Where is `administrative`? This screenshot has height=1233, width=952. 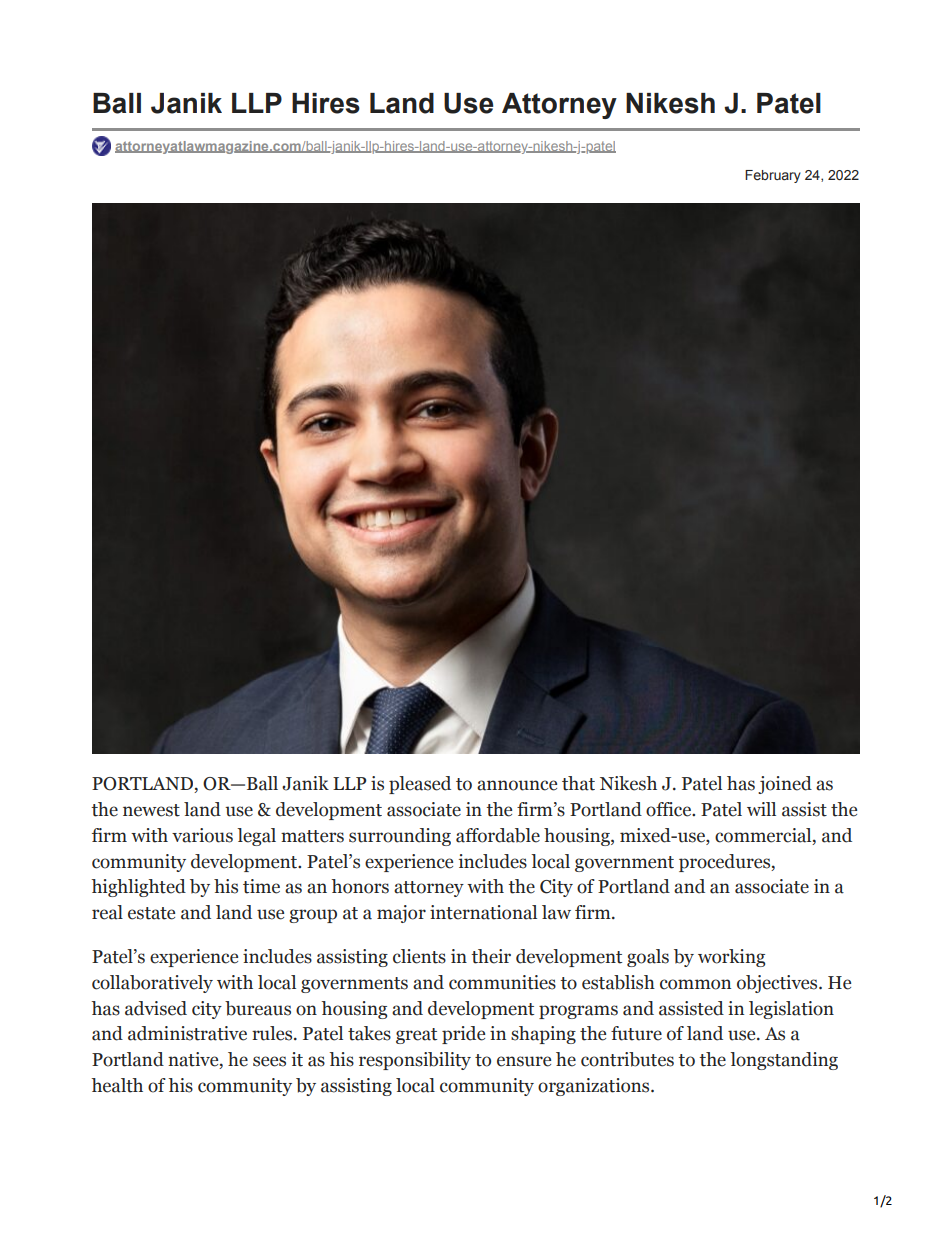 administrative is located at coordinates (187, 1033).
